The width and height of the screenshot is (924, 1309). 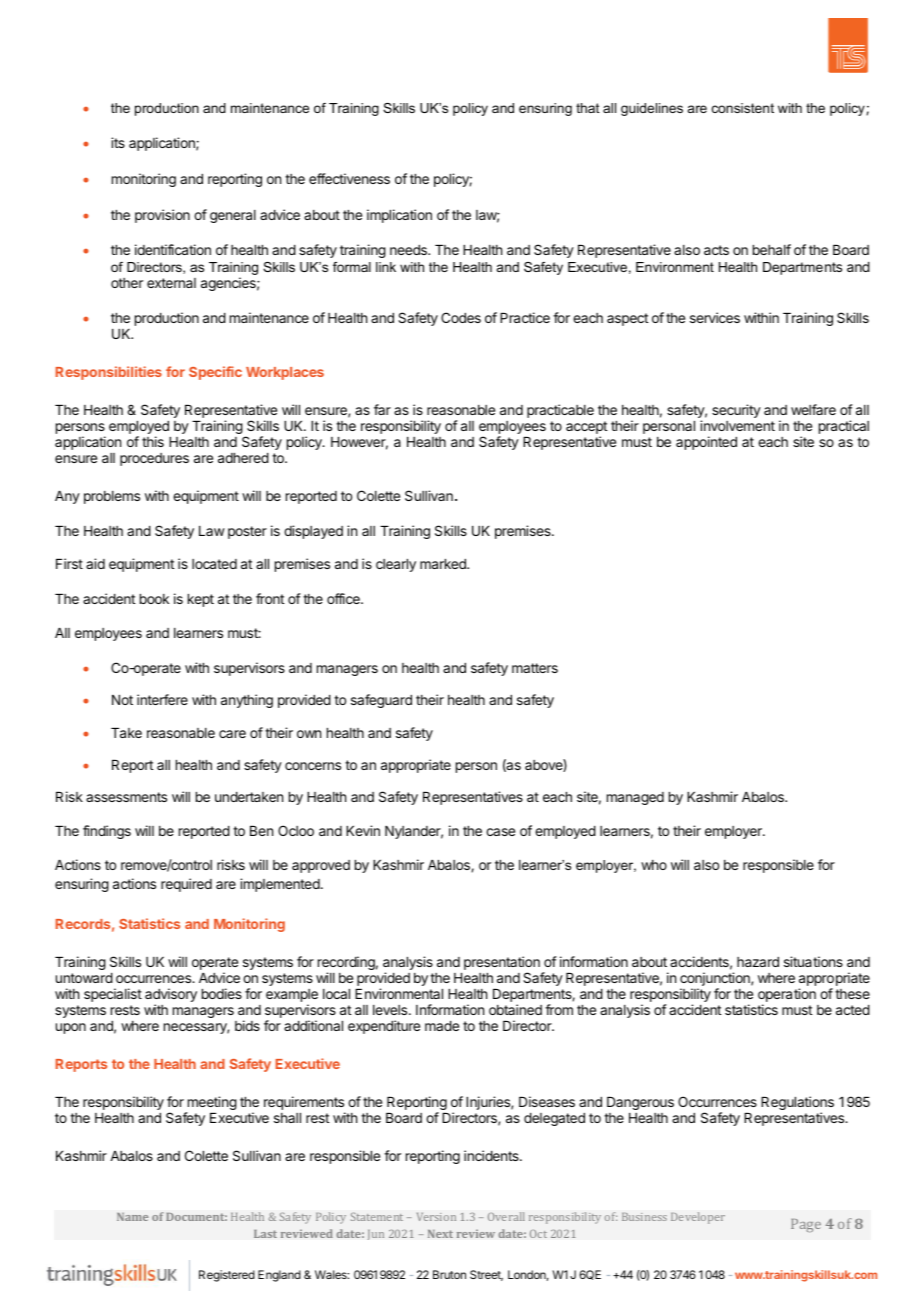 What do you see at coordinates (399, 216) in the screenshot?
I see `implication` at bounding box center [399, 216].
